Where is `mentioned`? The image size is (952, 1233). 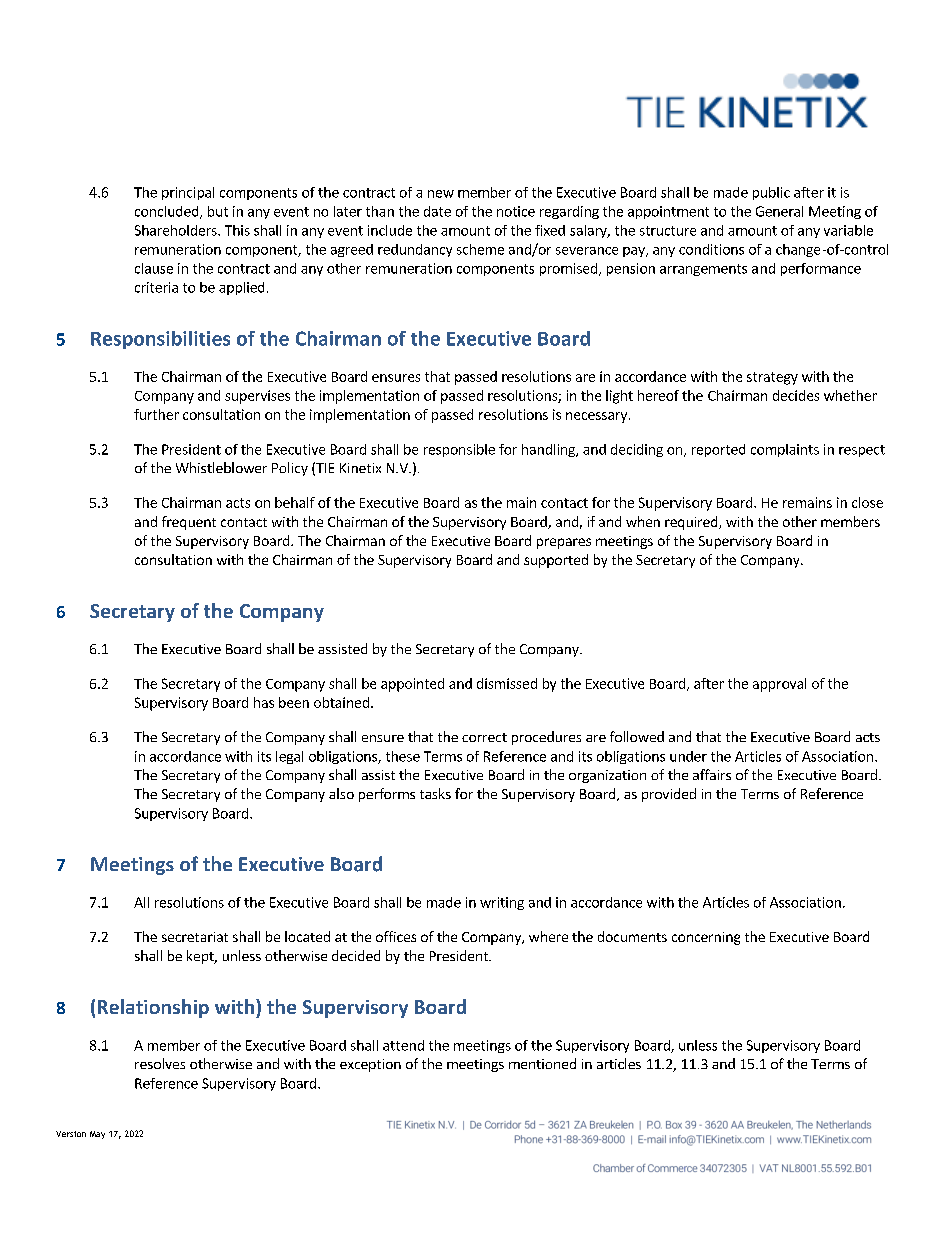 mentioned is located at coordinates (542, 1063).
